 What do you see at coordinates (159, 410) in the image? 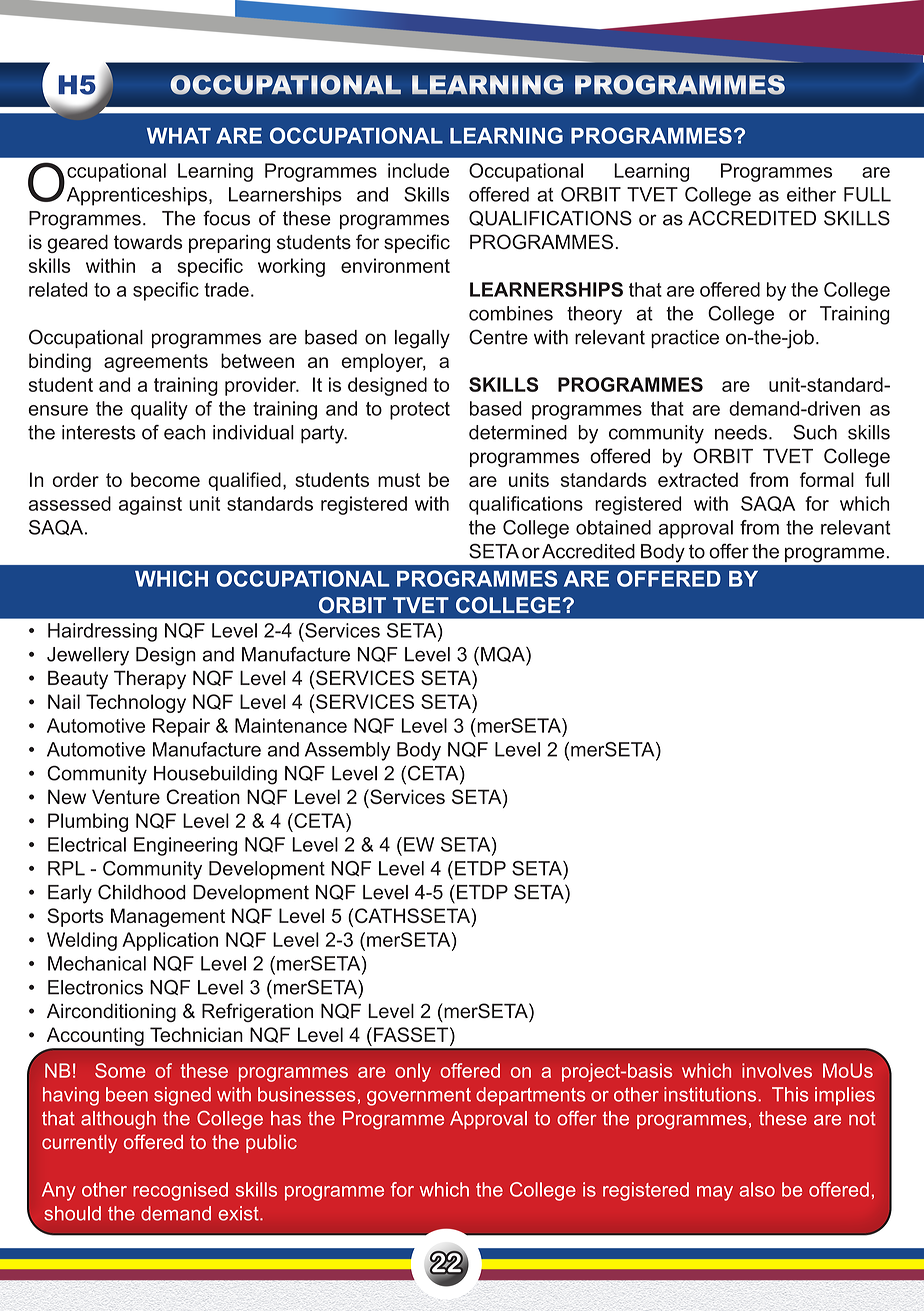
I see `quality` at bounding box center [159, 410].
